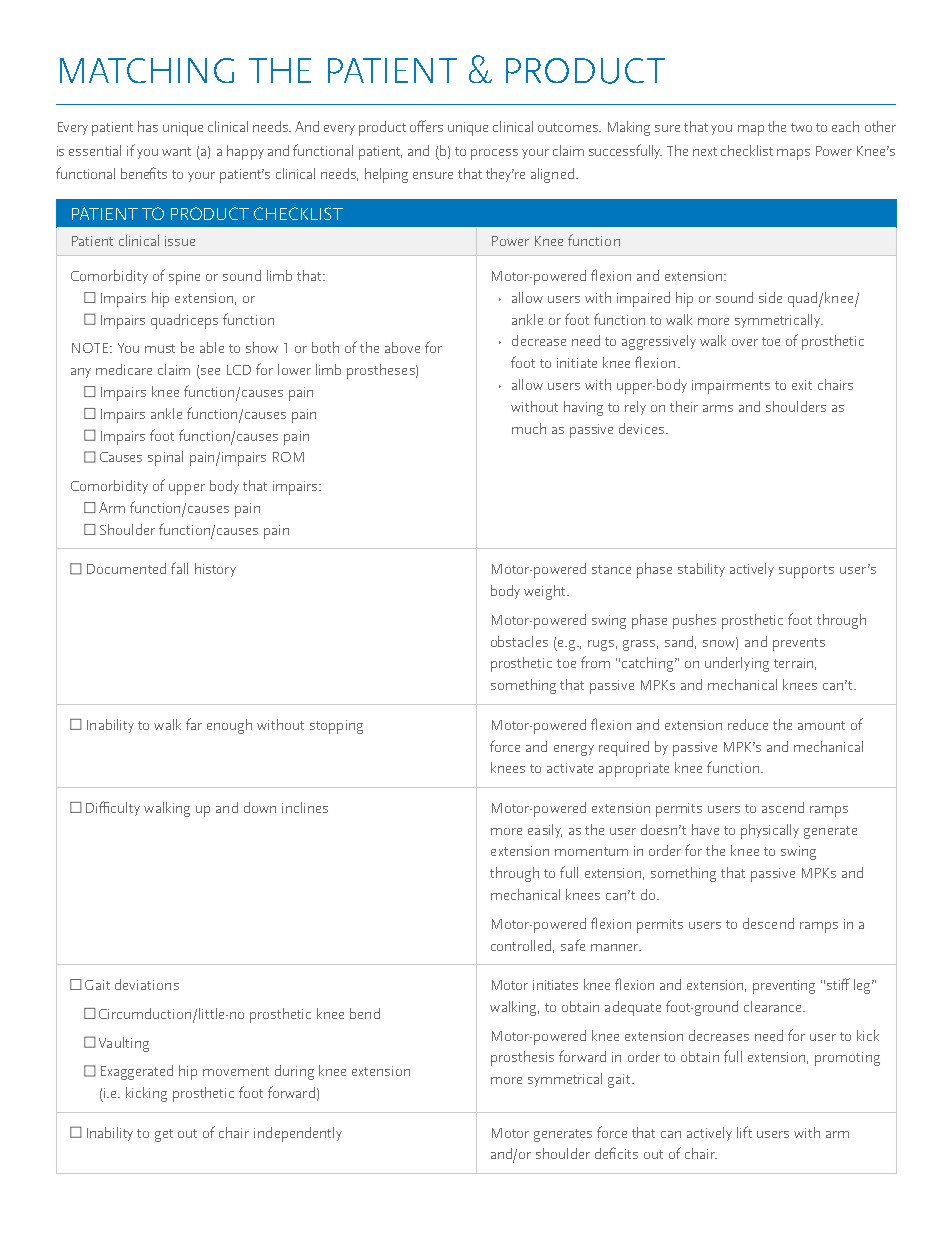 This screenshot has width=952, height=1233. What do you see at coordinates (770, 831) in the screenshot?
I see `physically` at bounding box center [770, 831].
